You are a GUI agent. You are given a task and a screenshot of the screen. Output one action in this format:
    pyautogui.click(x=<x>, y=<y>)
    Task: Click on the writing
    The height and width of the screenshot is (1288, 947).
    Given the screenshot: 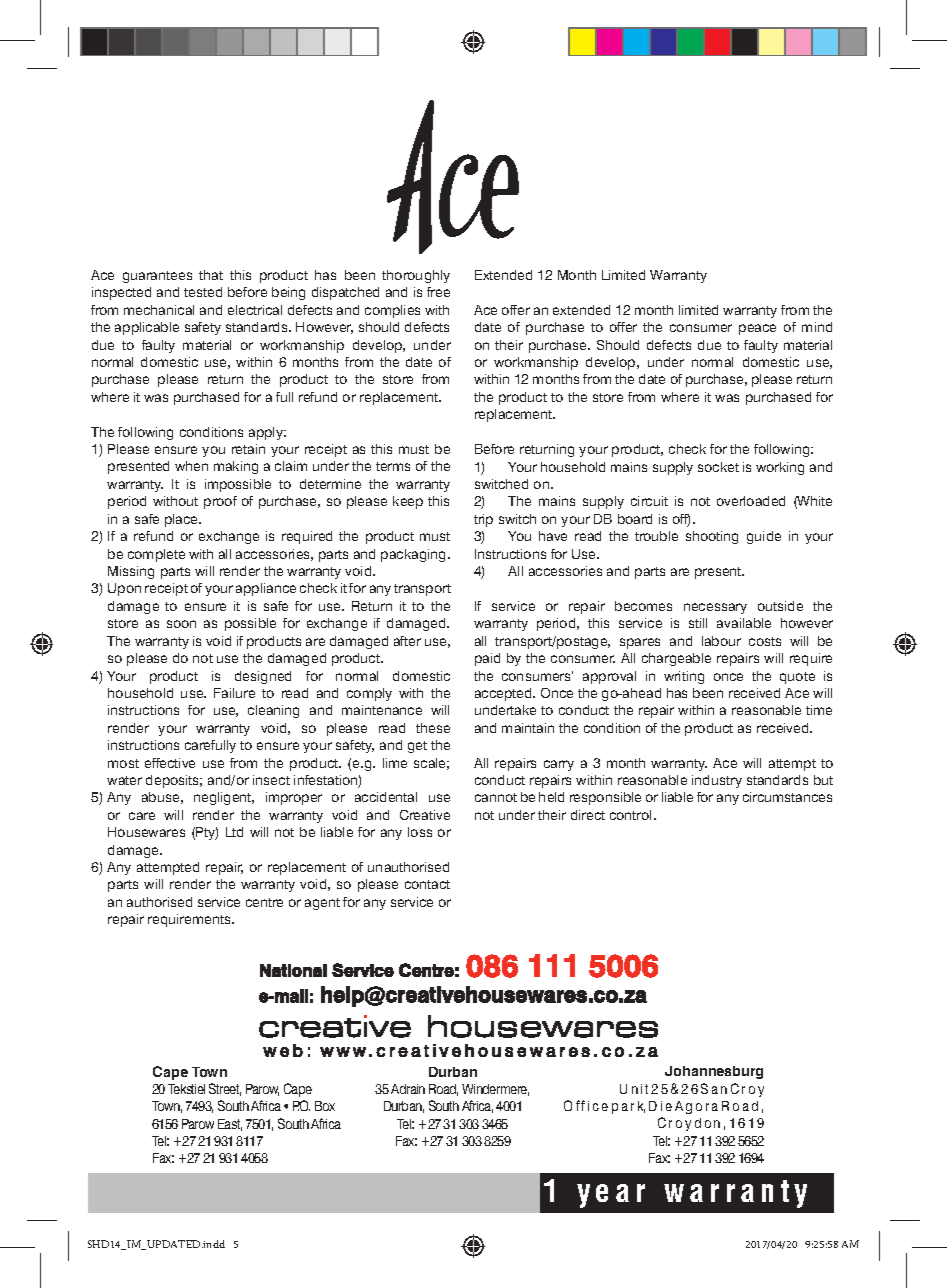 What is the action you would take?
    pyautogui.click(x=684, y=677)
